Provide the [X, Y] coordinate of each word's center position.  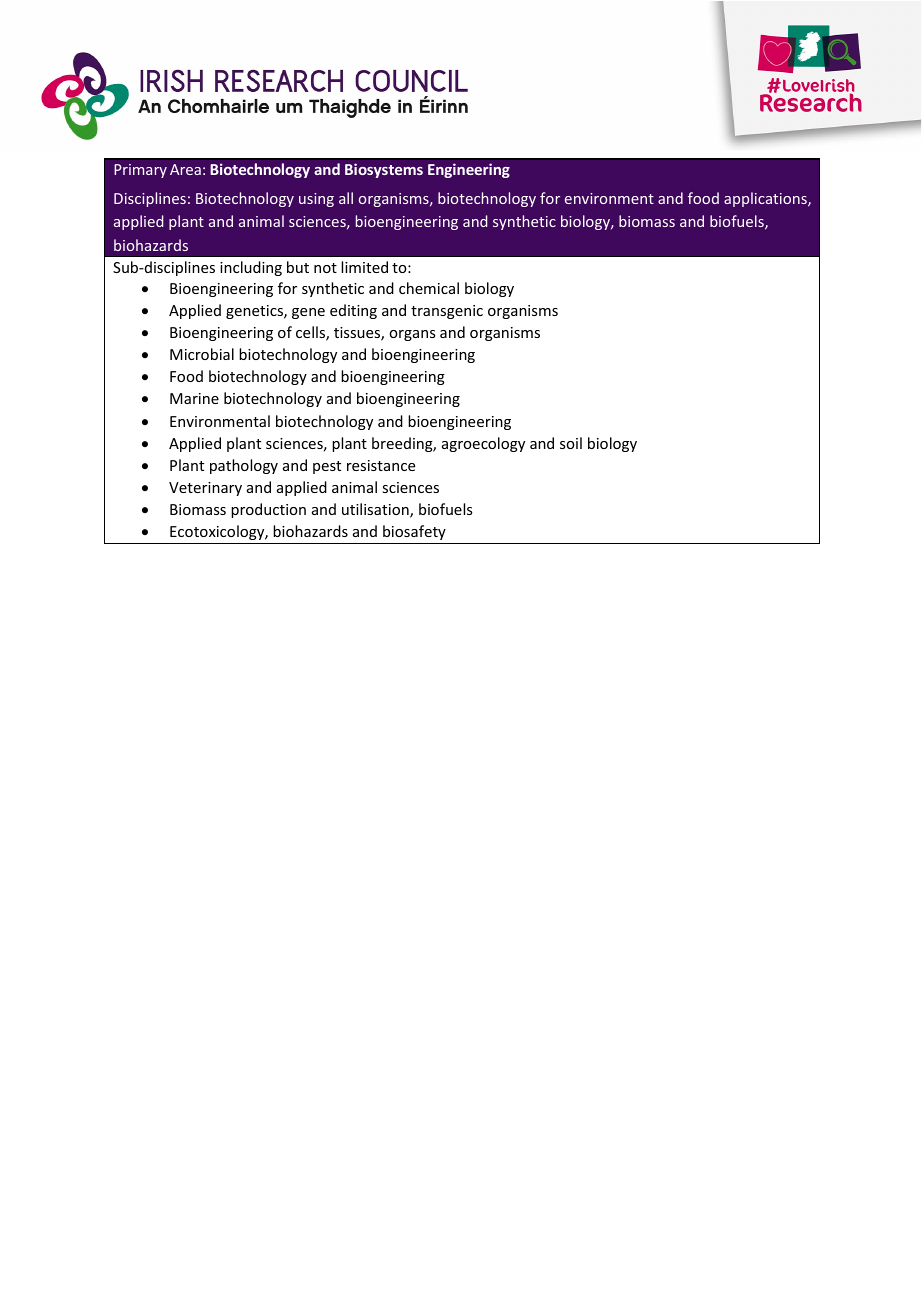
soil [571, 443]
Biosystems [384, 170]
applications [766, 199]
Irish [239, 107]
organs [412, 335]
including [251, 268]
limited [364, 267]
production [268, 510]
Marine [194, 398]
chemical [429, 288]
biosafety [414, 532]
